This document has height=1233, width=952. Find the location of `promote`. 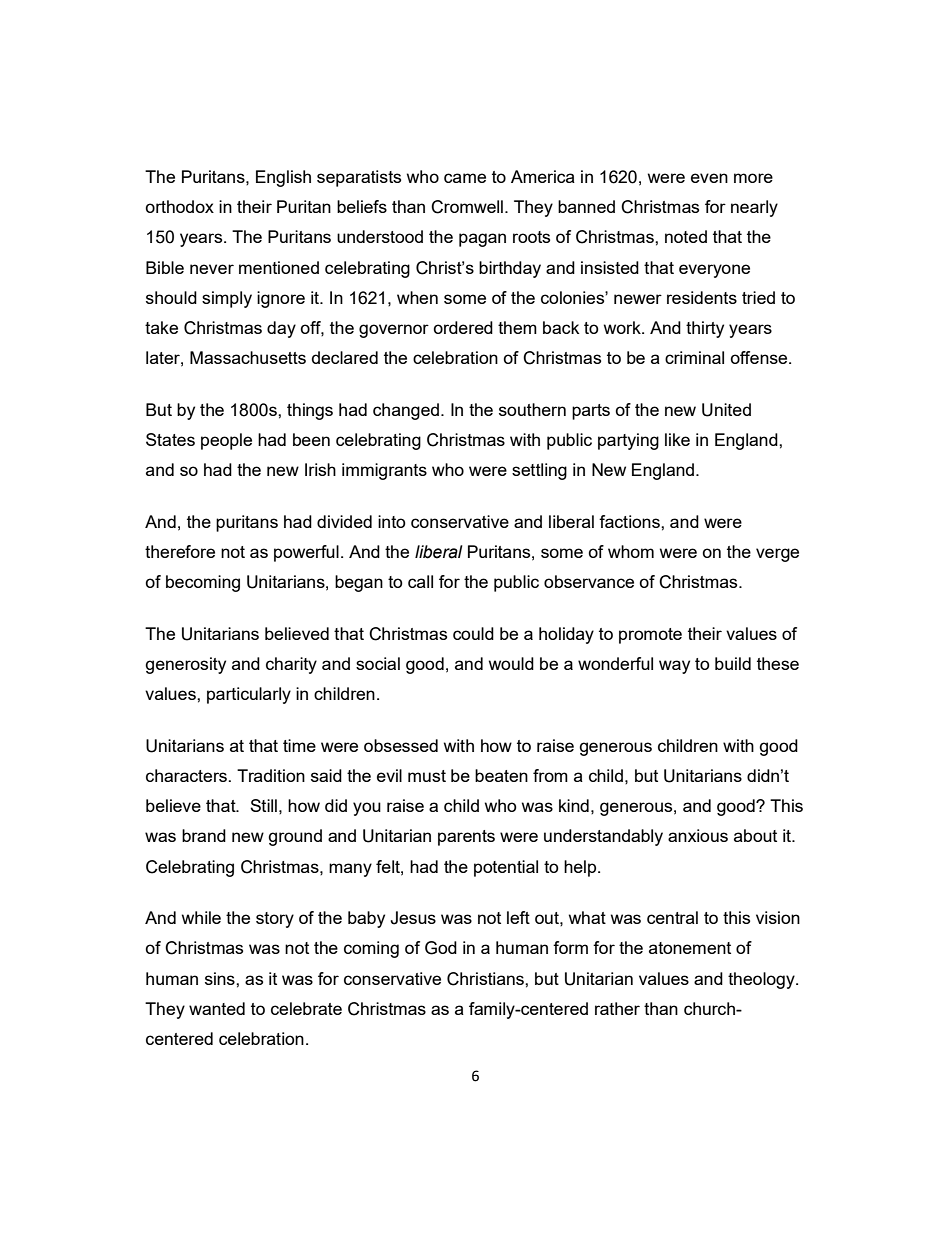

promote is located at coordinates (650, 636).
